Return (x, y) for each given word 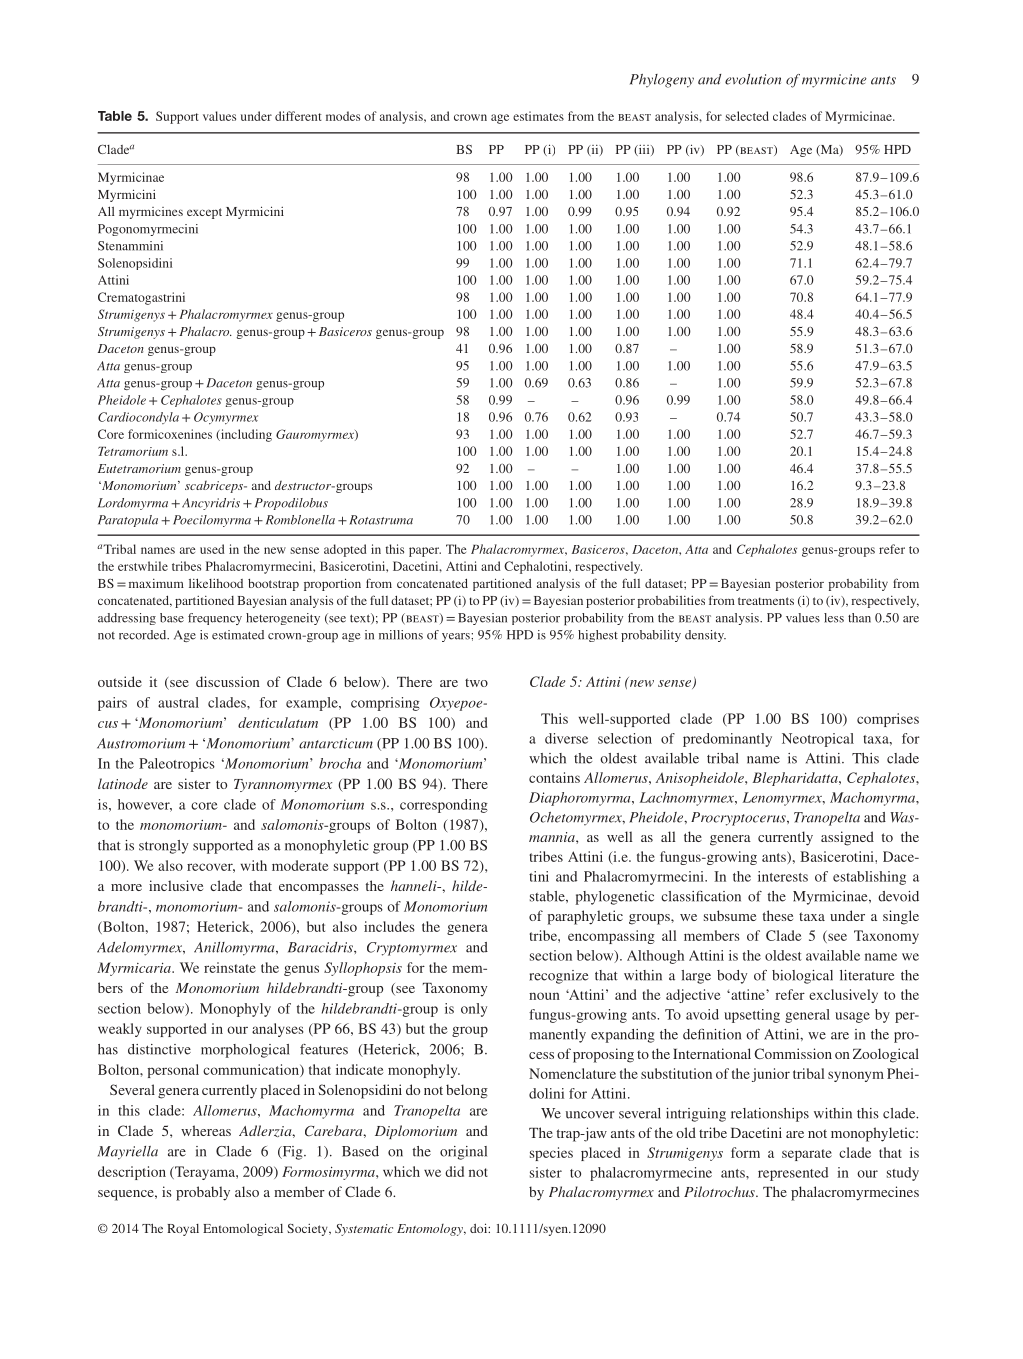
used (212, 549)
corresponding (444, 806)
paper (425, 552)
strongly (163, 847)
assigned (847, 838)
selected (747, 116)
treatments (766, 601)
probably (203, 1193)
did (454, 1171)
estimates (538, 116)
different (298, 116)
